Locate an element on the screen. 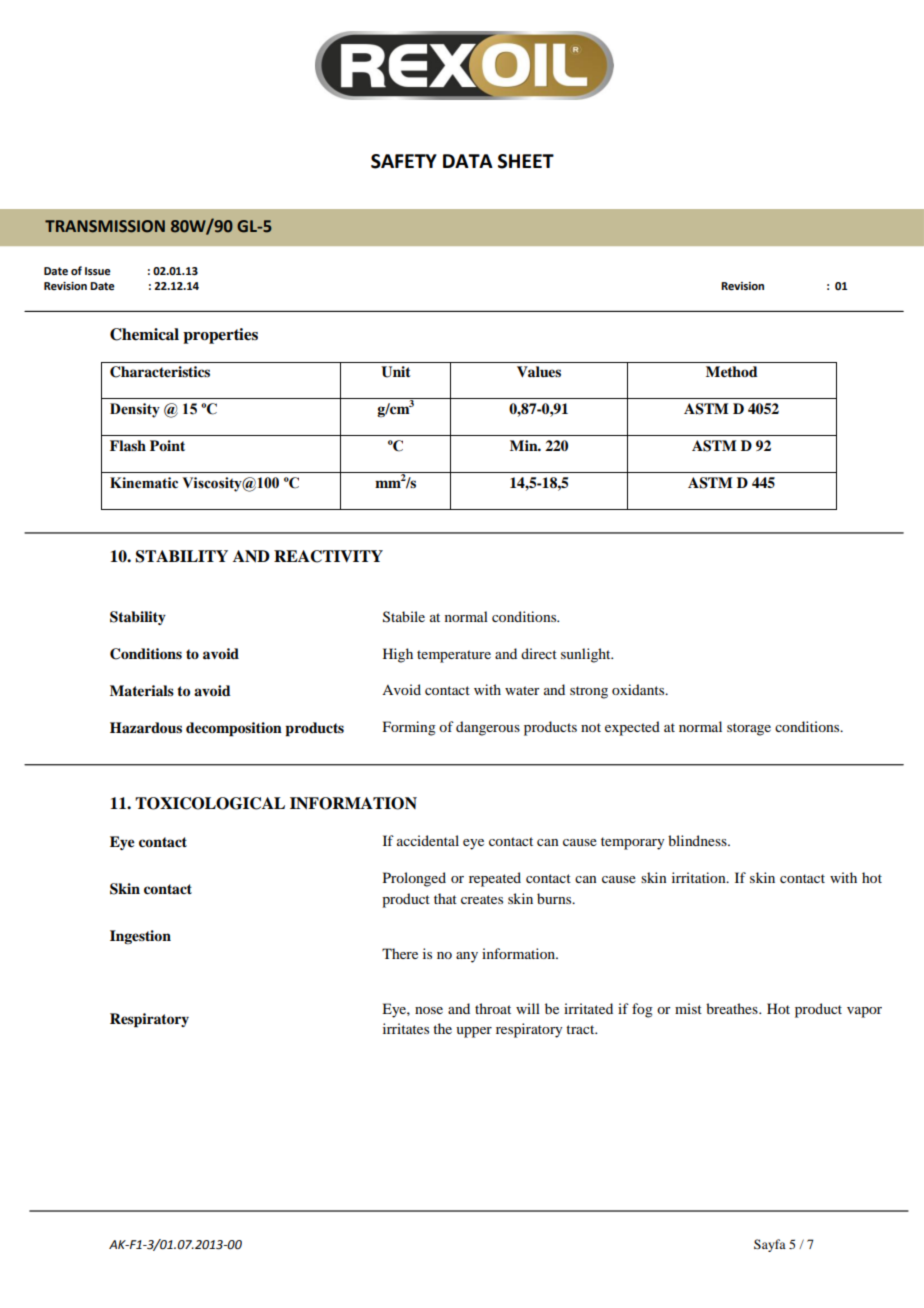 The height and width of the screenshot is (1308, 924). REACTIVITY is located at coordinates (328, 556).
